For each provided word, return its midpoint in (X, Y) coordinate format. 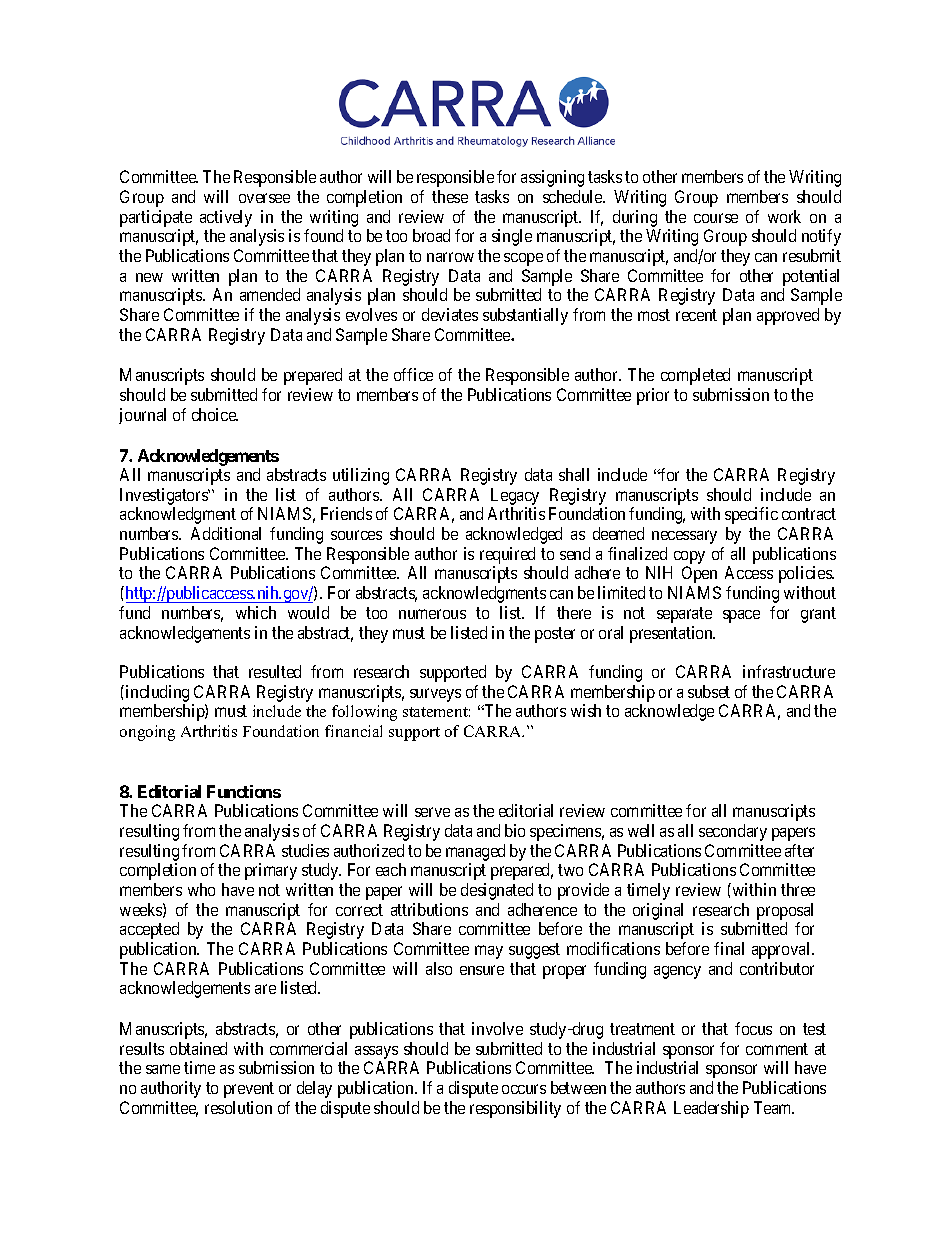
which (256, 612)
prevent (249, 1090)
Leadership (711, 1109)
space (741, 616)
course (716, 218)
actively (226, 218)
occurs (524, 1089)
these (450, 196)
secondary (733, 832)
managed (475, 852)
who (201, 889)
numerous (432, 614)
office (413, 374)
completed (695, 376)
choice (215, 414)
